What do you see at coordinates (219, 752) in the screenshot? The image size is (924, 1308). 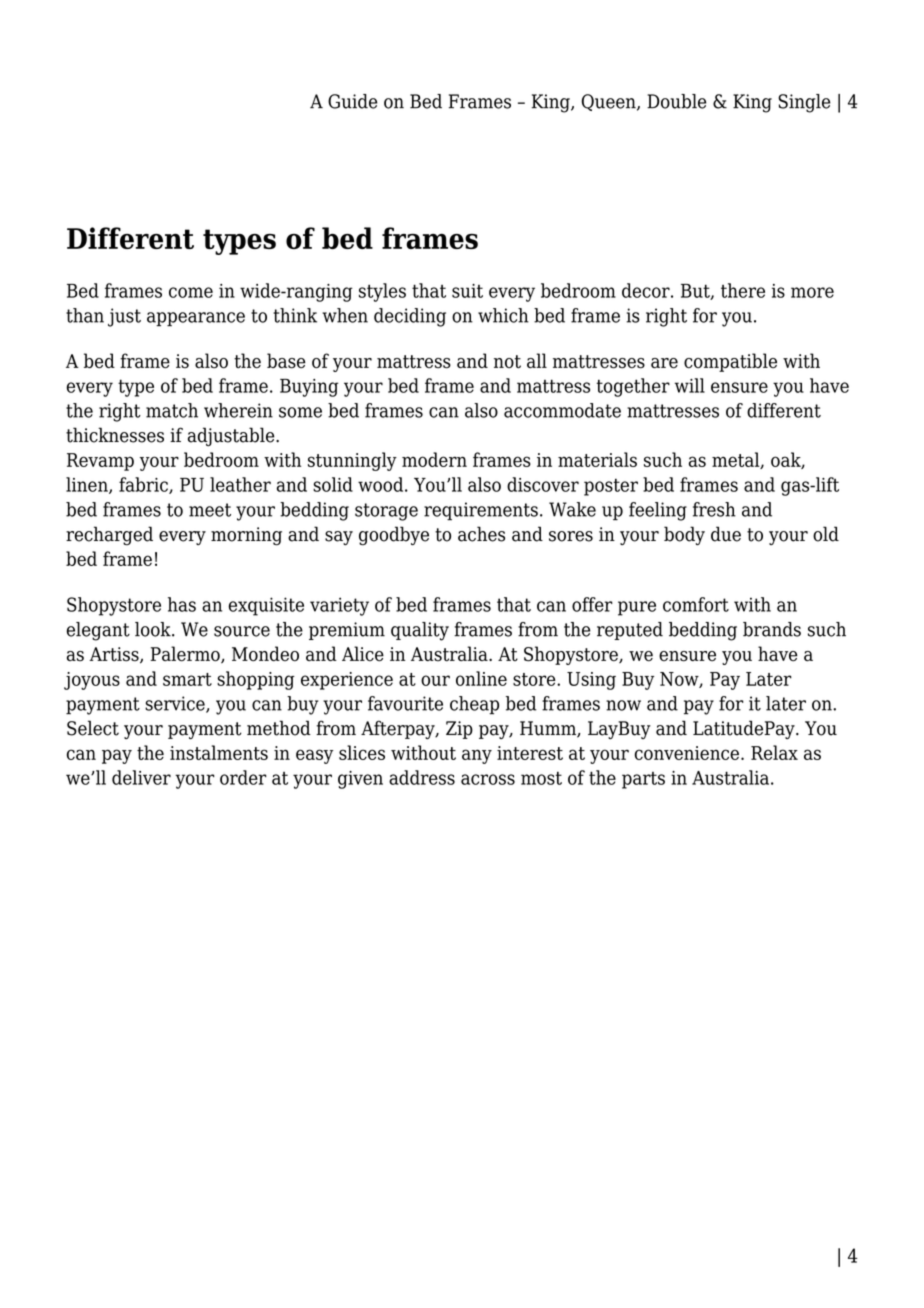 I see `instalments` at bounding box center [219, 752].
